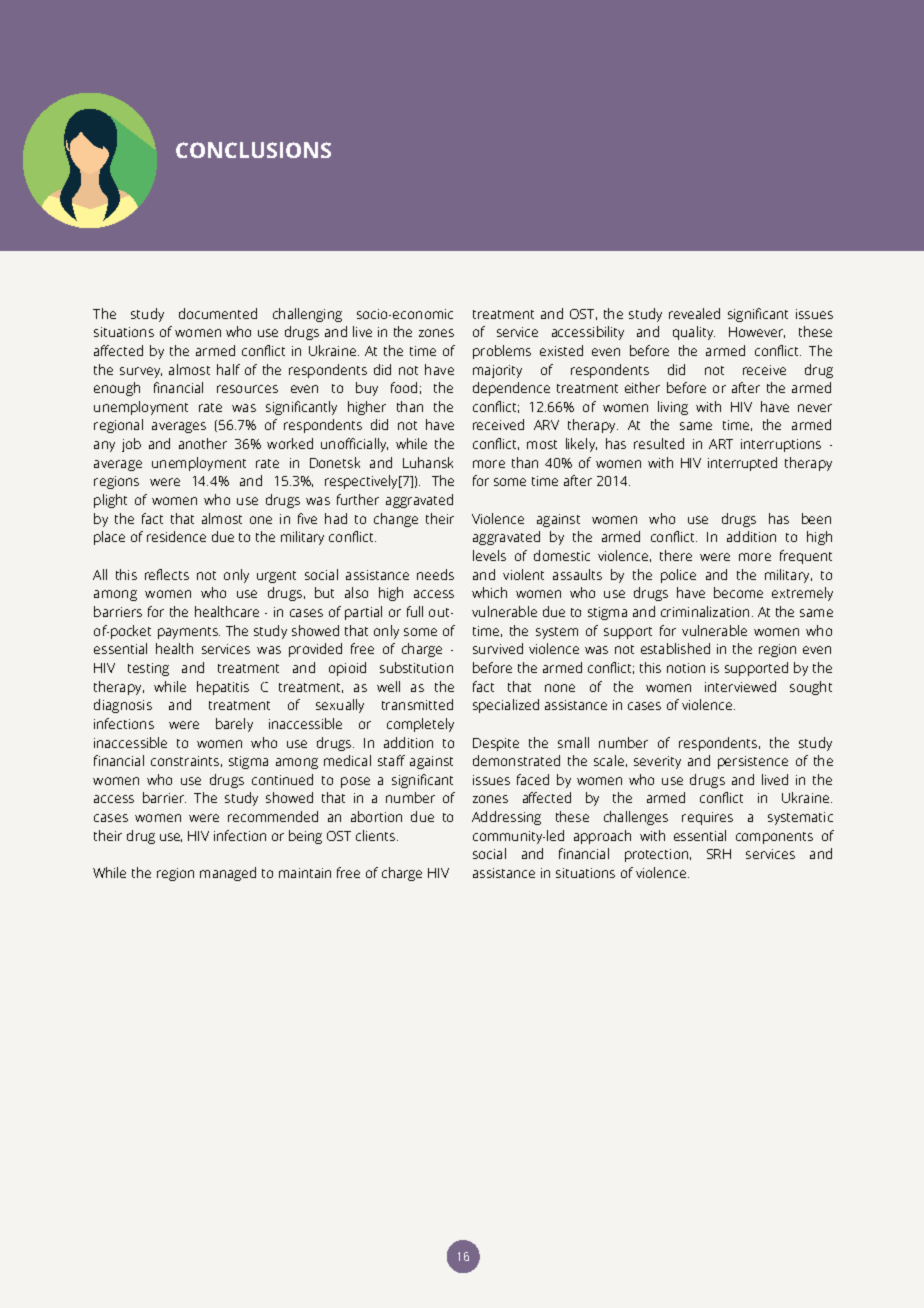 This screenshot has height=1308, width=924. I want to click on revealed, so click(694, 313).
